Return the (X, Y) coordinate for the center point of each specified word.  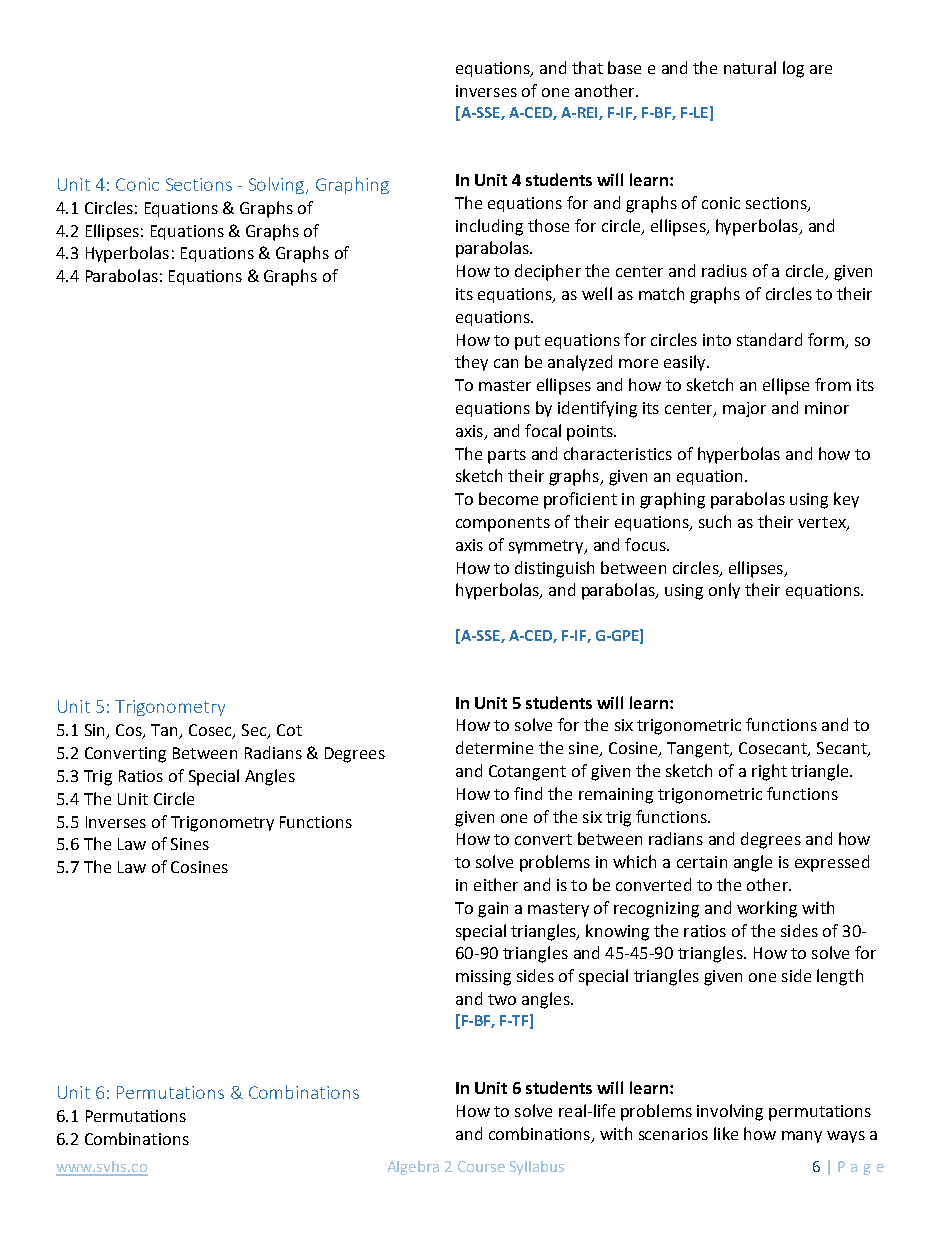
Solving (278, 185)
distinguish (554, 569)
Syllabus (537, 1168)
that (587, 67)
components (503, 524)
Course (481, 1166)
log (793, 69)
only (724, 591)
